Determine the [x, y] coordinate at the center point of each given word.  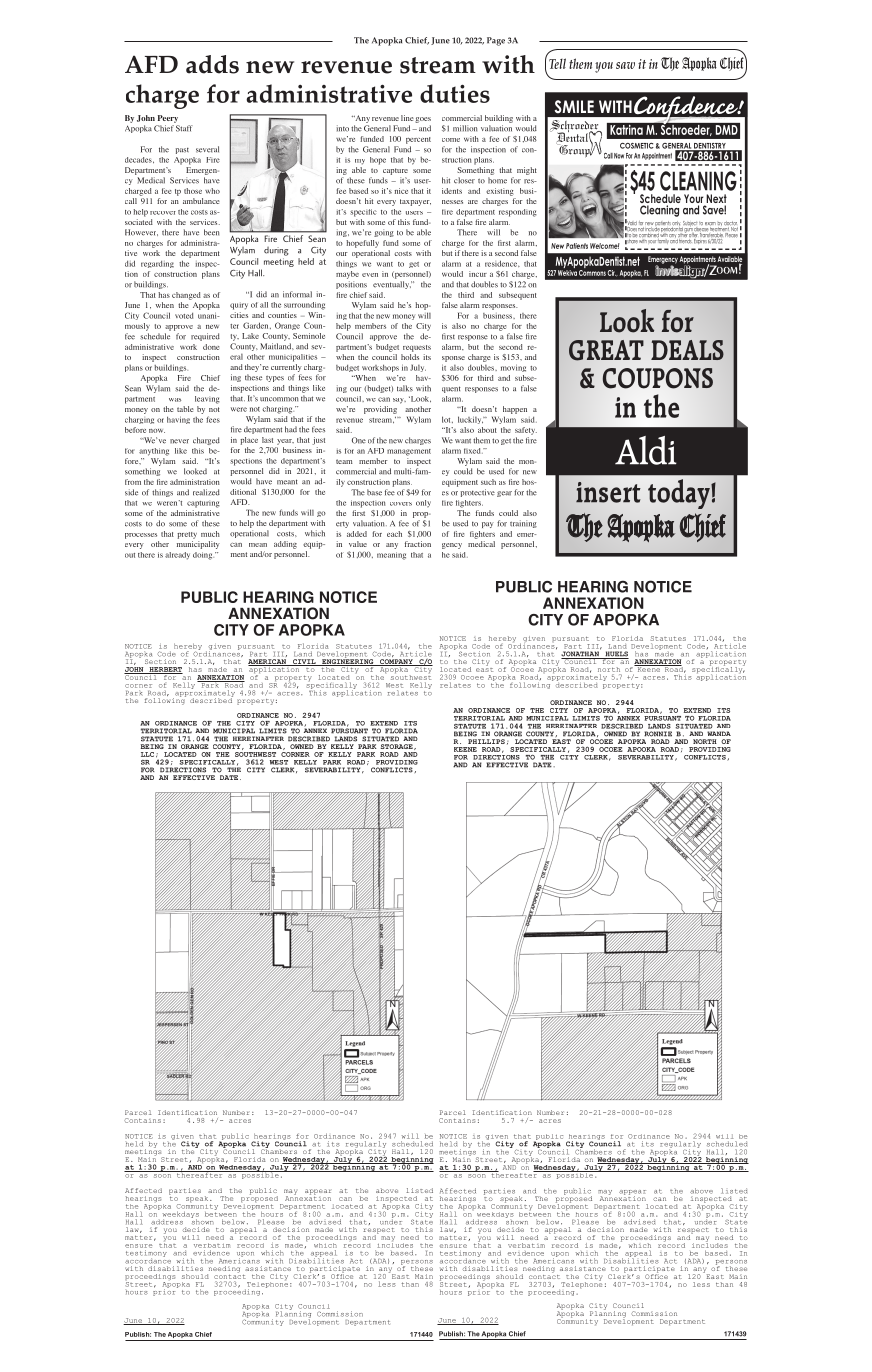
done [211, 347]
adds [212, 64]
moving [513, 368]
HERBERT [165, 670]
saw [625, 65]
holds [410, 357]
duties [455, 93]
